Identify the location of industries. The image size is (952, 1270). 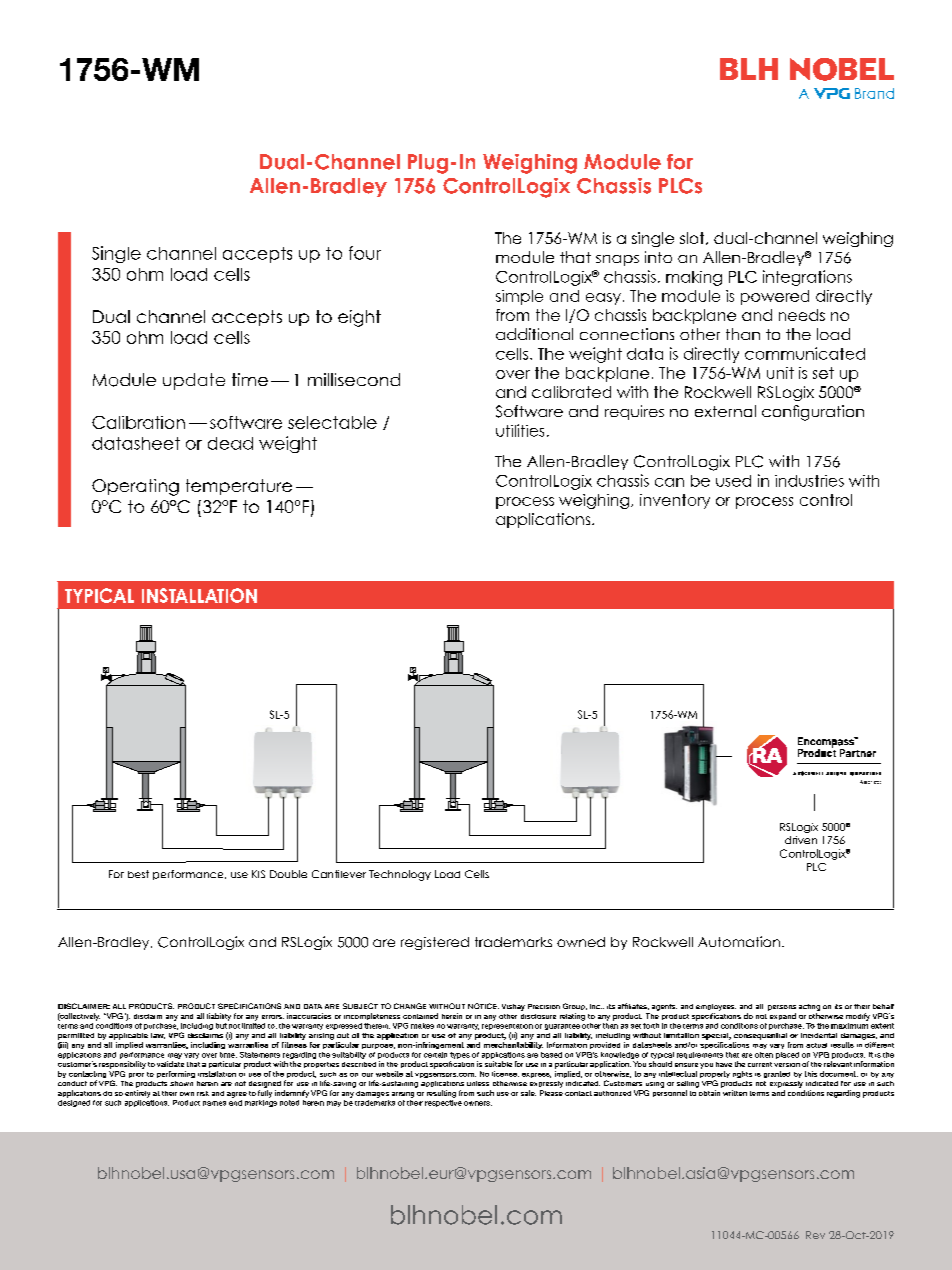
(809, 481).
